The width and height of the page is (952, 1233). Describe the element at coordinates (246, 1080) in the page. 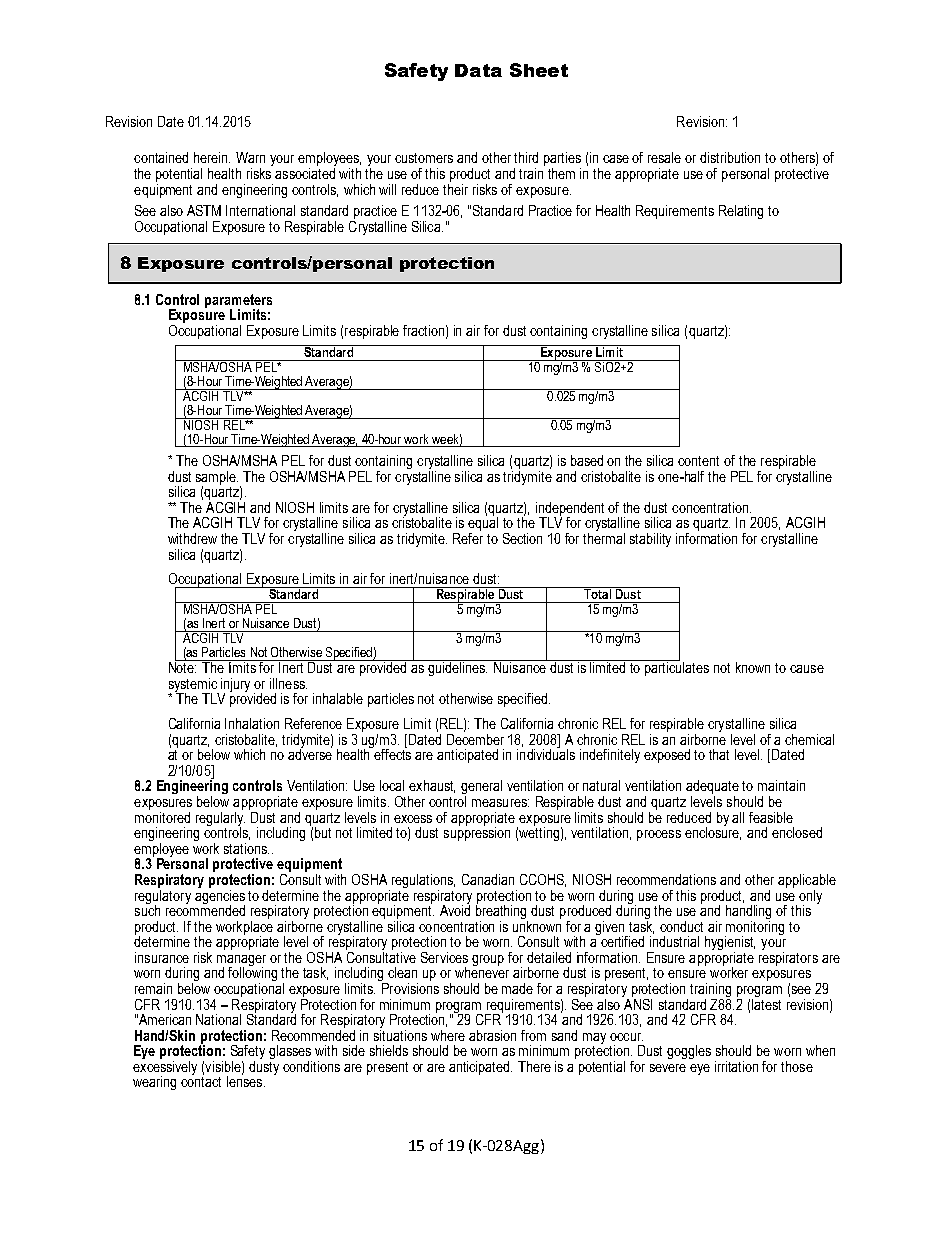

I see `lenses` at that location.
